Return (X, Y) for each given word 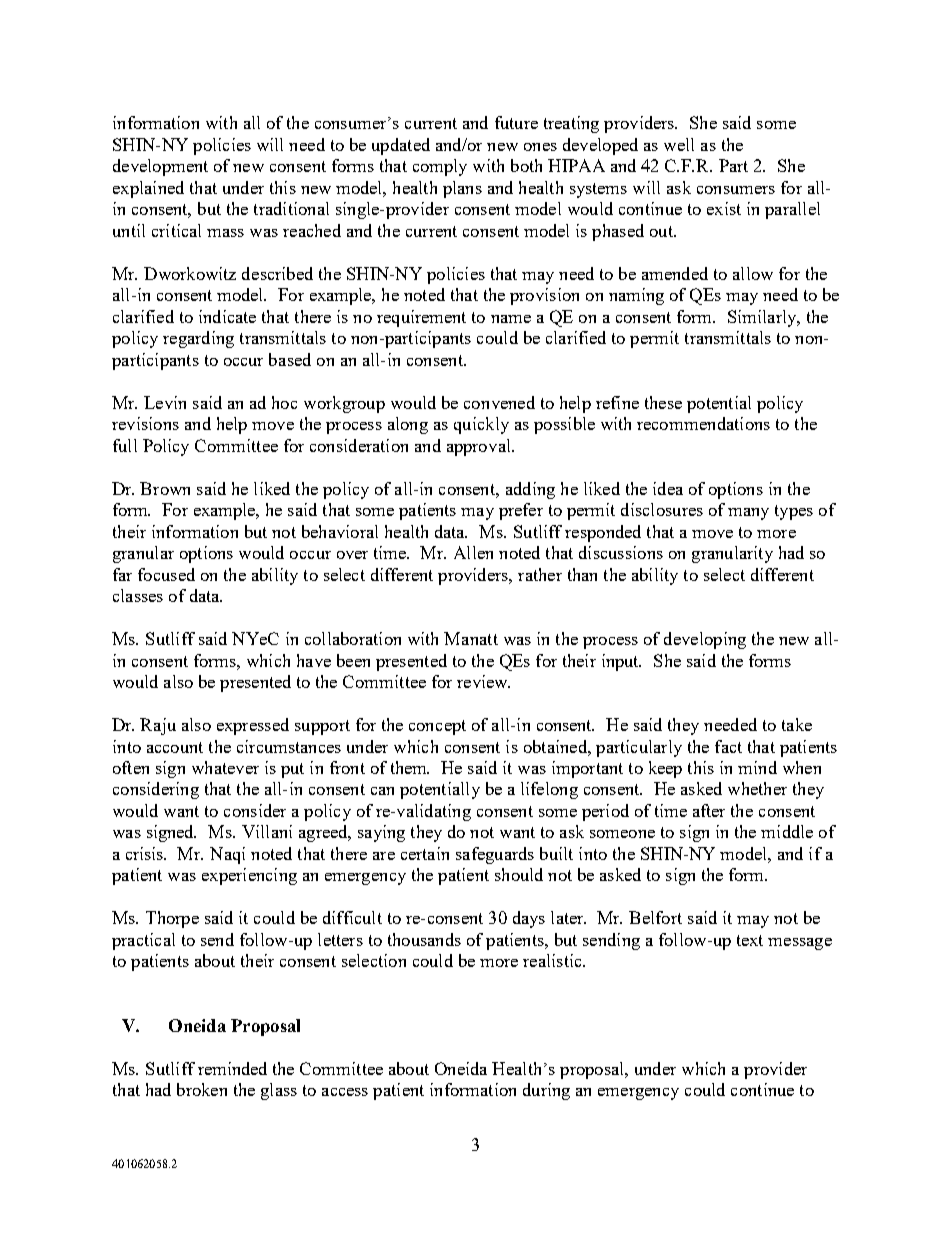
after (709, 810)
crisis (146, 853)
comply (440, 167)
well (679, 144)
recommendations (703, 423)
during (546, 1091)
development (160, 167)
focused (166, 574)
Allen (473, 552)
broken (202, 1089)
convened (499, 402)
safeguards (495, 855)
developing (705, 640)
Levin (165, 402)
